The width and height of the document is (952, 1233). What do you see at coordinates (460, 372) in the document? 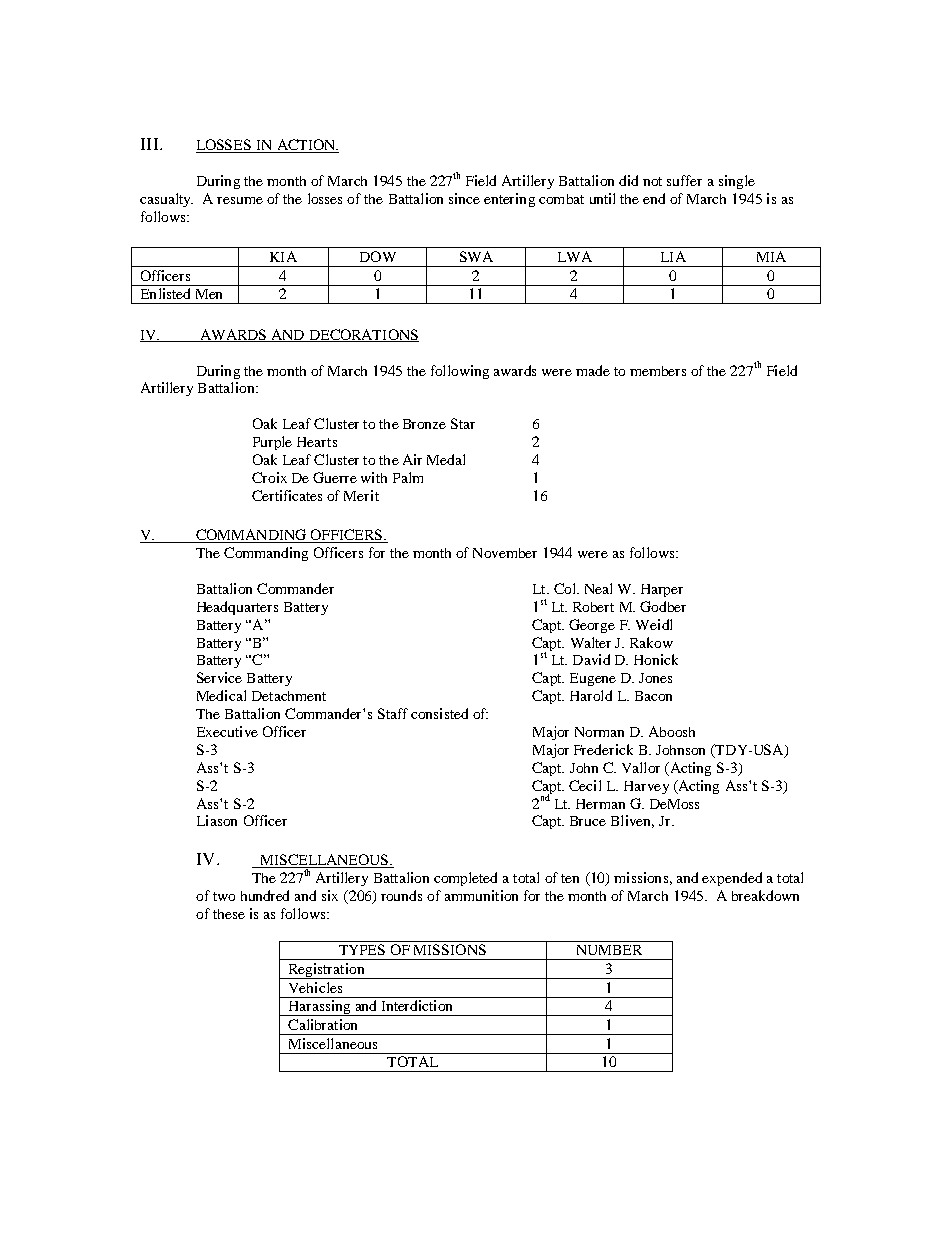
I see `following` at bounding box center [460, 372].
